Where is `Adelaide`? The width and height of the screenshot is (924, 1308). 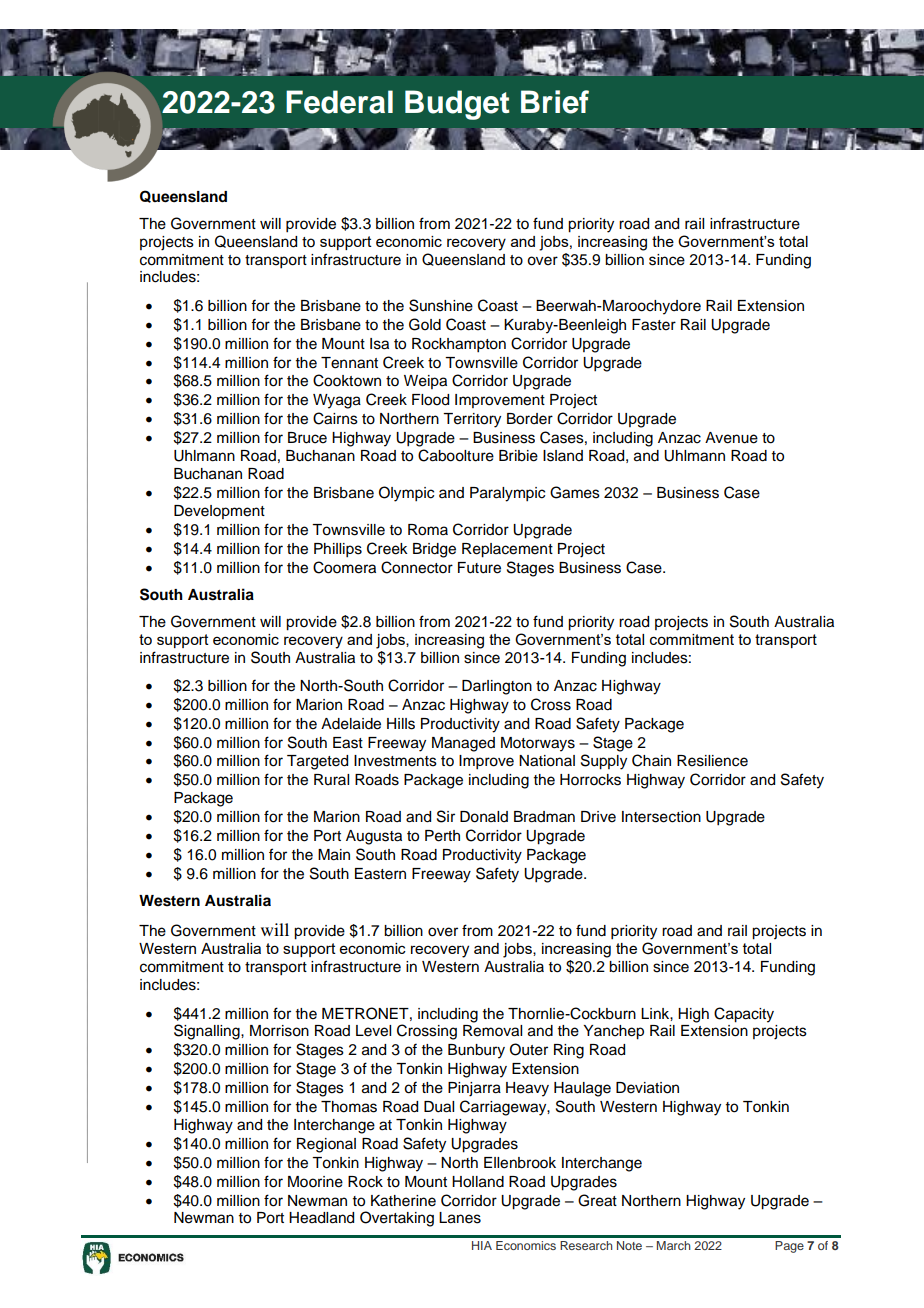
Adelaide is located at coordinates (351, 724).
